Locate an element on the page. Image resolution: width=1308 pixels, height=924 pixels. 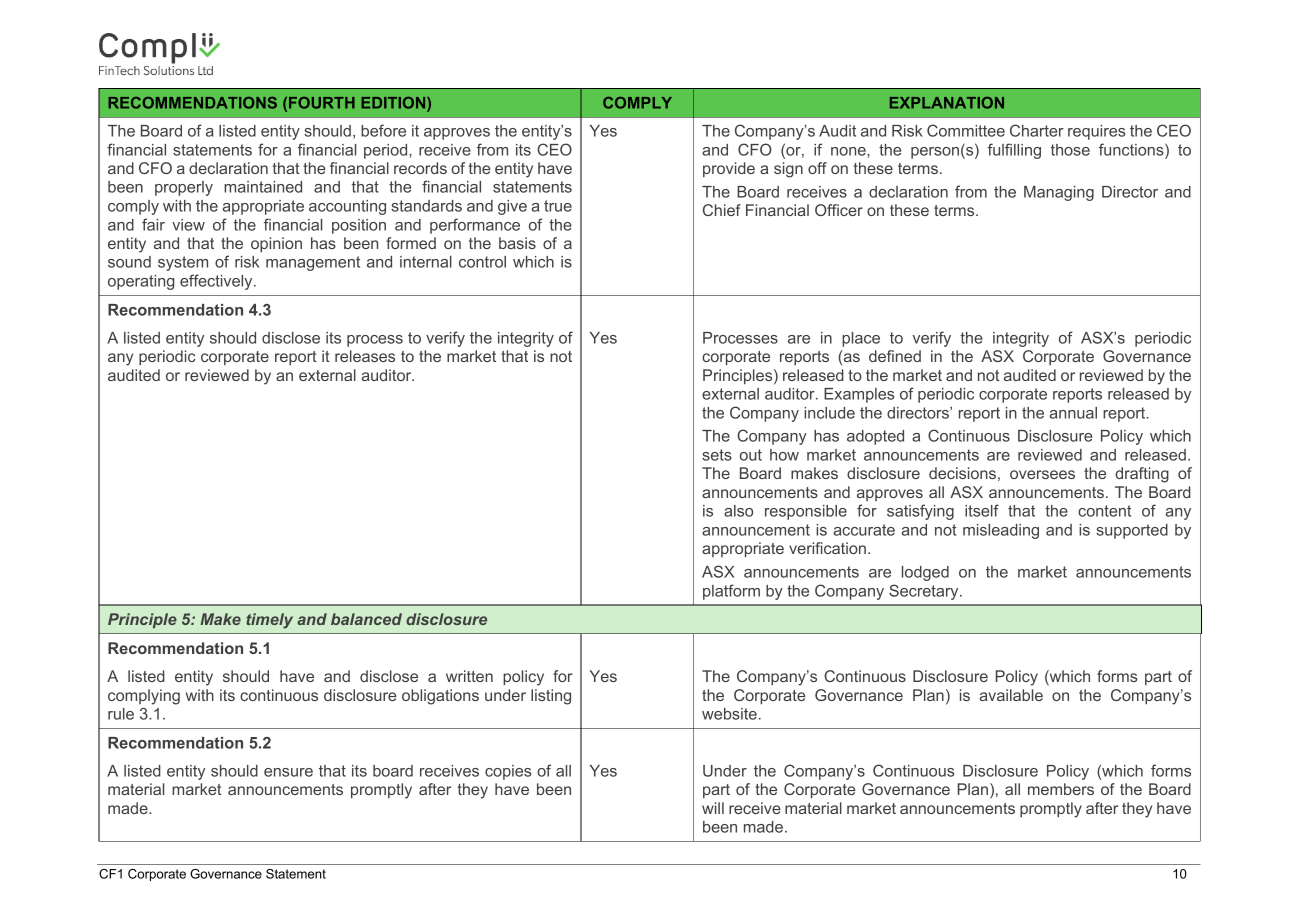
FOURTH is located at coordinates (322, 103).
